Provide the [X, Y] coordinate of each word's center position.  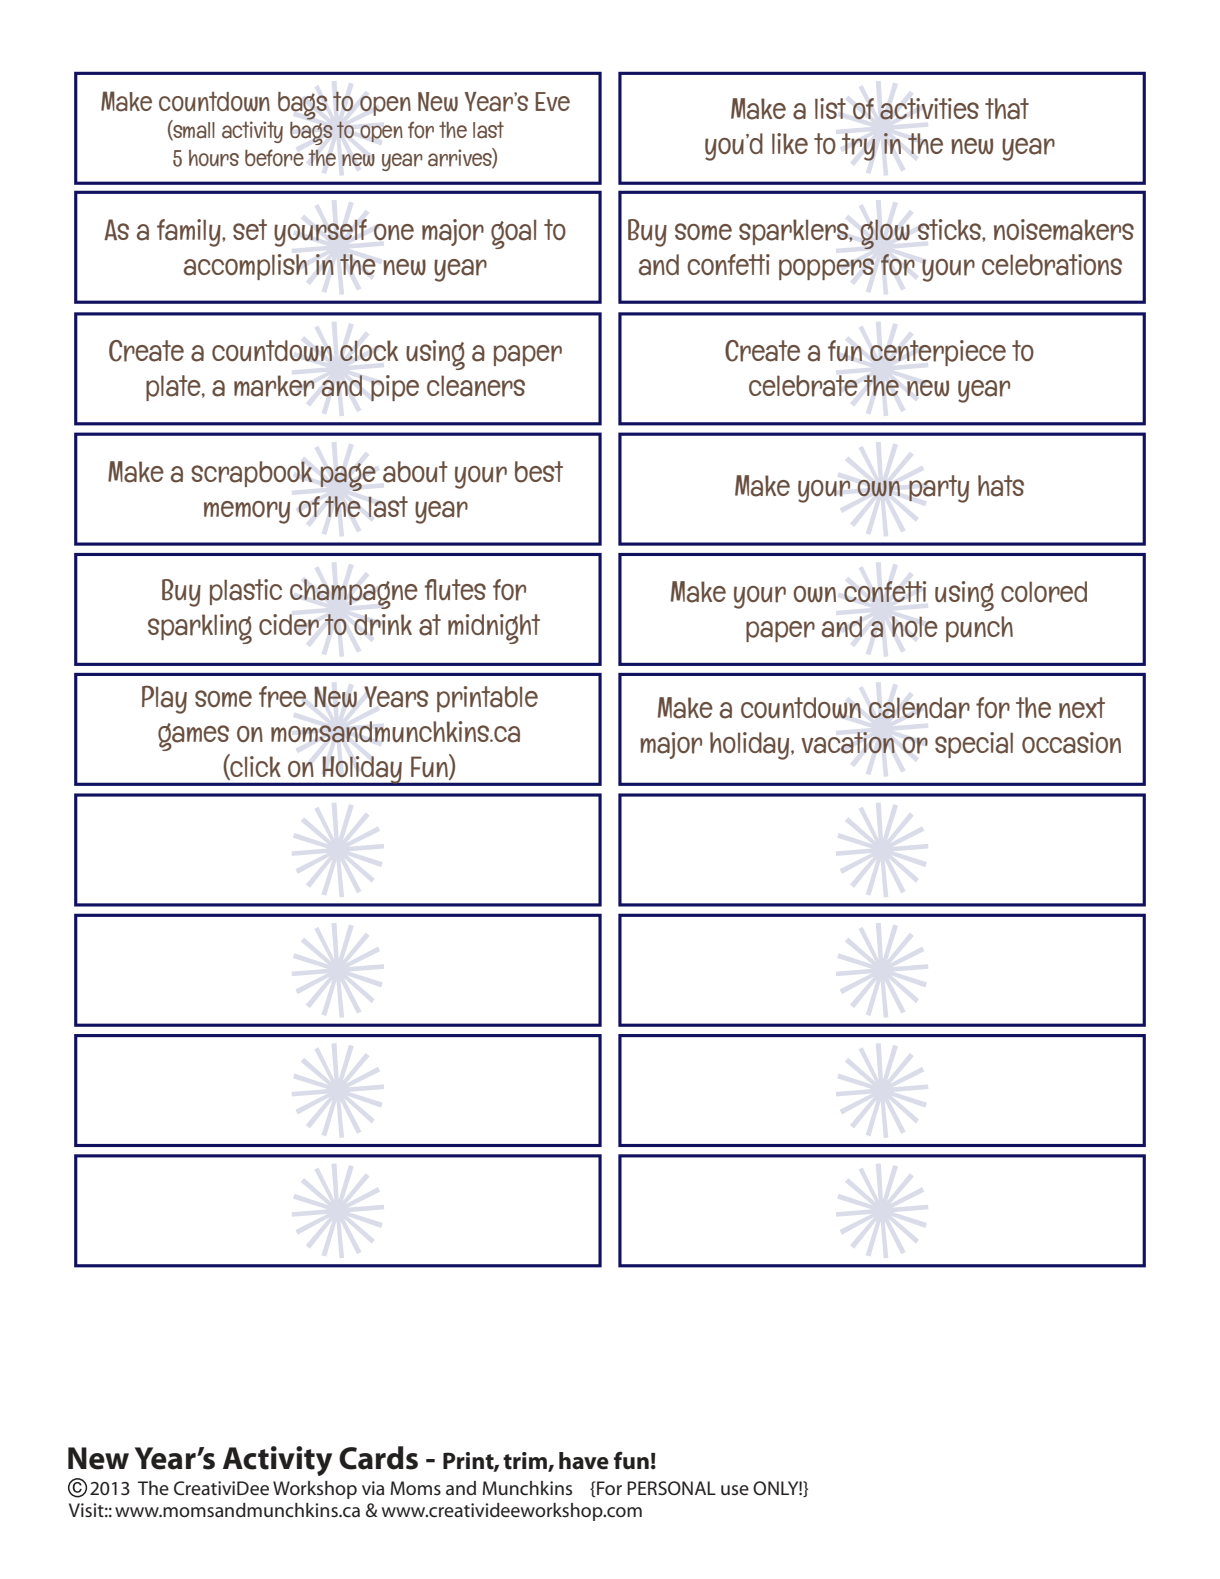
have [584, 1461]
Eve [552, 101]
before [274, 158]
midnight [494, 629]
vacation [848, 743]
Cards [378, 1458]
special [974, 745]
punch [979, 629]
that [1007, 109]
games [193, 737]
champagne [354, 594]
